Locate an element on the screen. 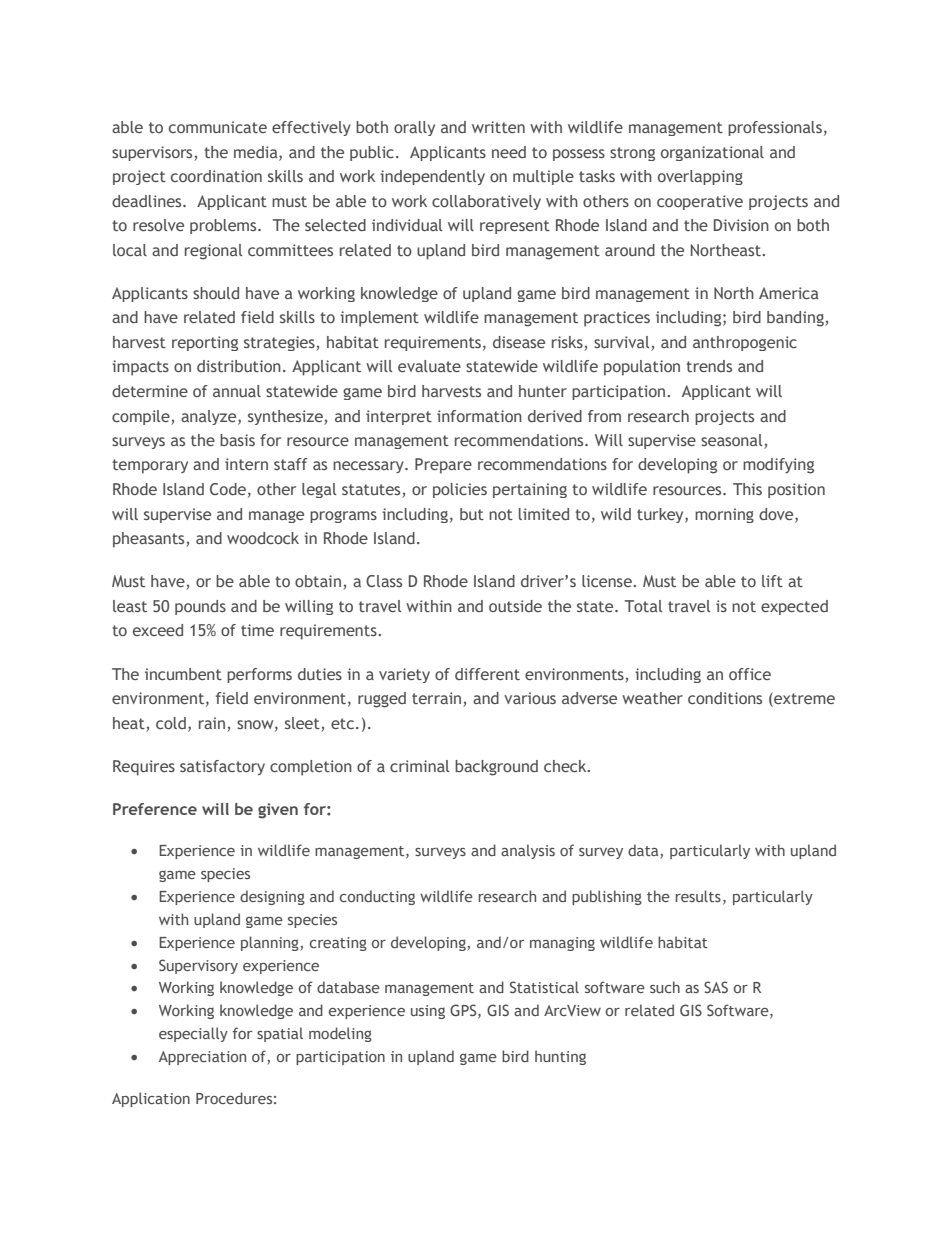 This screenshot has height=1233, width=952. lift is located at coordinates (772, 581).
